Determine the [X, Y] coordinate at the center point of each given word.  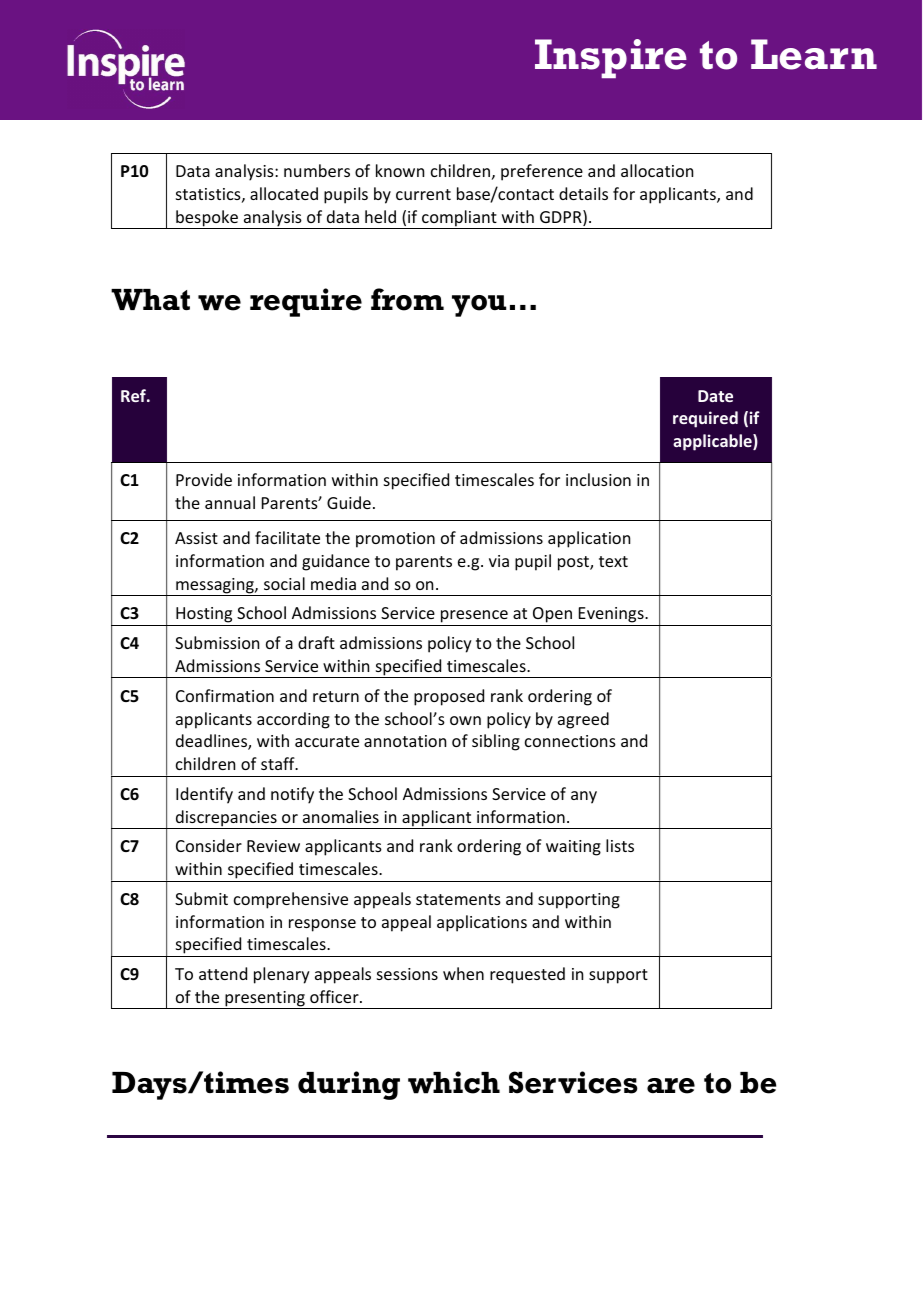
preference [542, 172]
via [499, 561]
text [613, 561]
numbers [317, 170]
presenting [265, 1000]
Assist [196, 538]
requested [527, 975]
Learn [814, 54]
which [454, 1082]
